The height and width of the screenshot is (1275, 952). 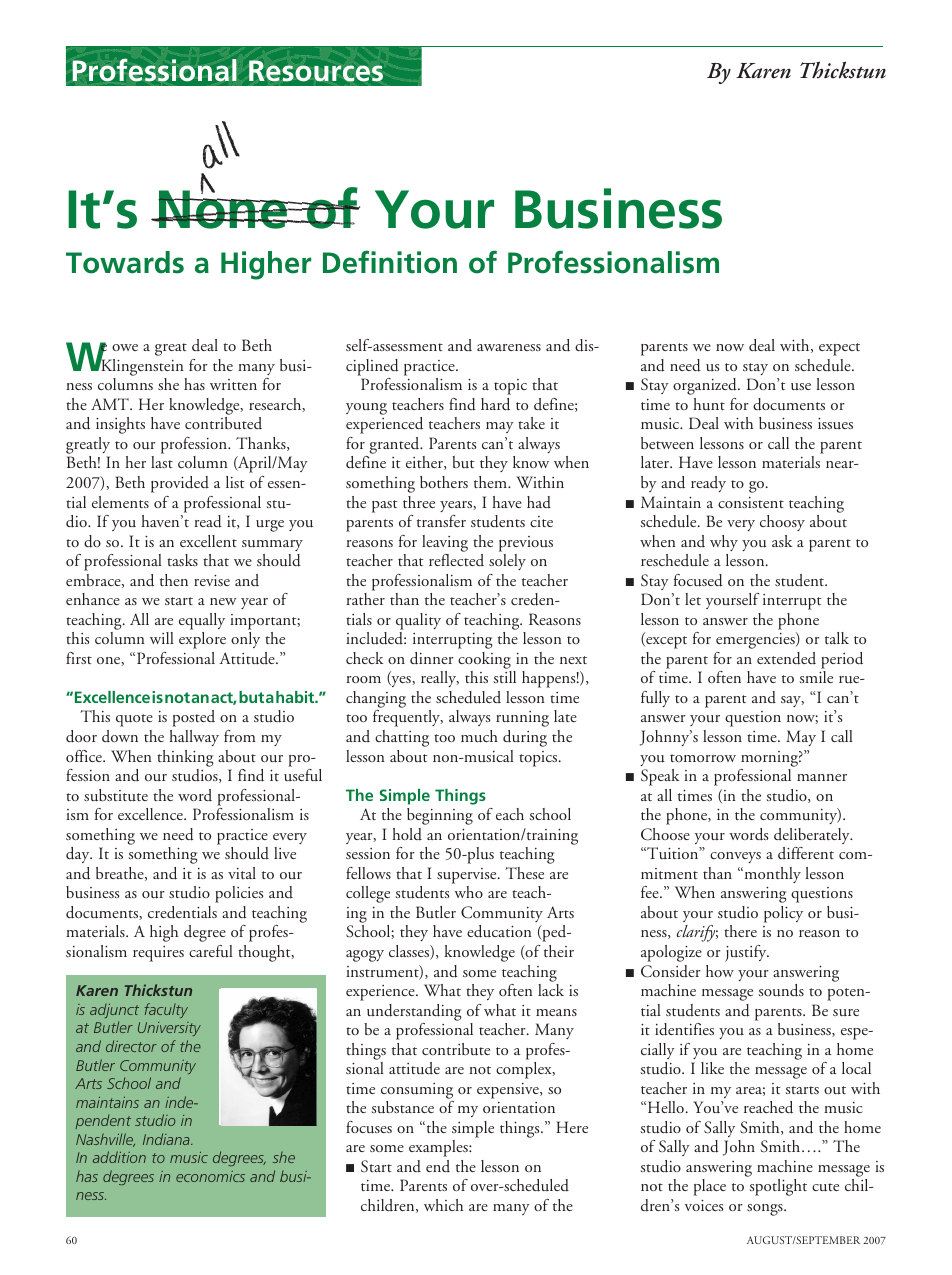 What do you see at coordinates (786, 658) in the screenshot?
I see `extended` at bounding box center [786, 658].
